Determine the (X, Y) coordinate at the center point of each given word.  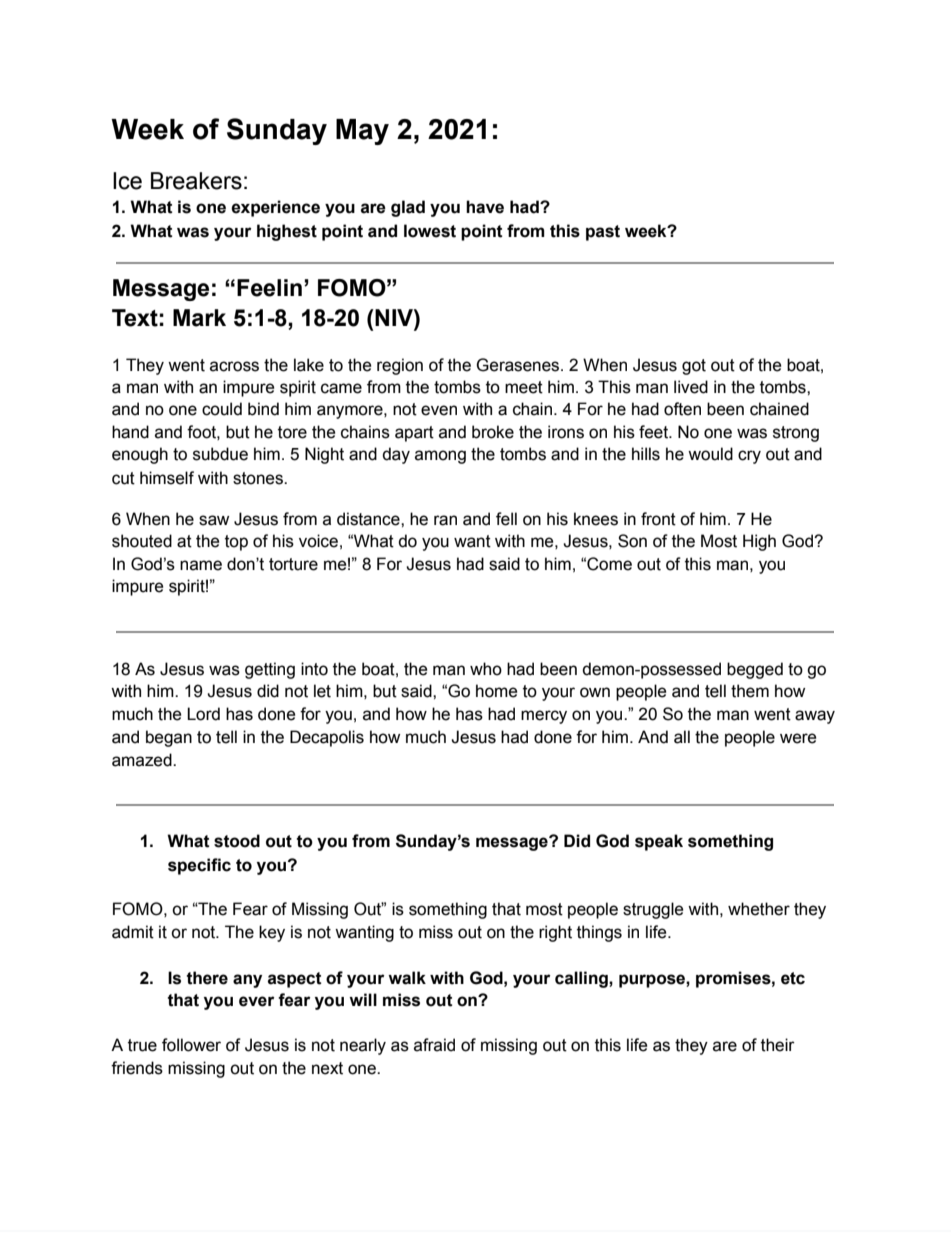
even (439, 410)
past (603, 233)
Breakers (196, 181)
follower (191, 1045)
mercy (544, 717)
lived (691, 387)
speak (659, 842)
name (201, 565)
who (486, 669)
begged (755, 670)
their (778, 1045)
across (234, 366)
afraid (434, 1045)
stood (237, 841)
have (485, 207)
